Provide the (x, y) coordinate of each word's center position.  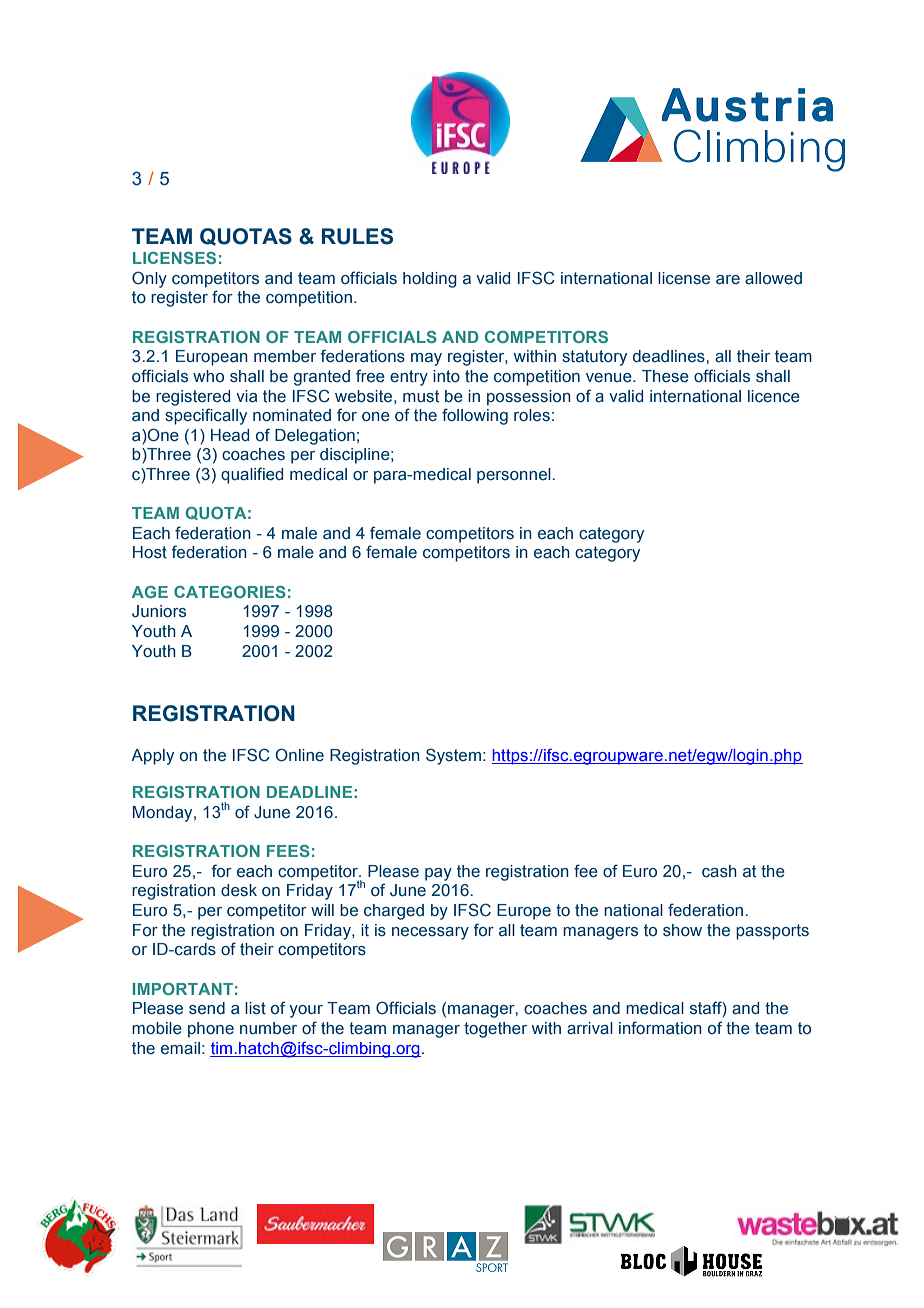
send (207, 1008)
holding (430, 280)
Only (149, 279)
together (495, 1030)
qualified (252, 475)
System (453, 756)
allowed (773, 278)
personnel (515, 476)
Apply (152, 757)
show (682, 930)
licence (774, 396)
